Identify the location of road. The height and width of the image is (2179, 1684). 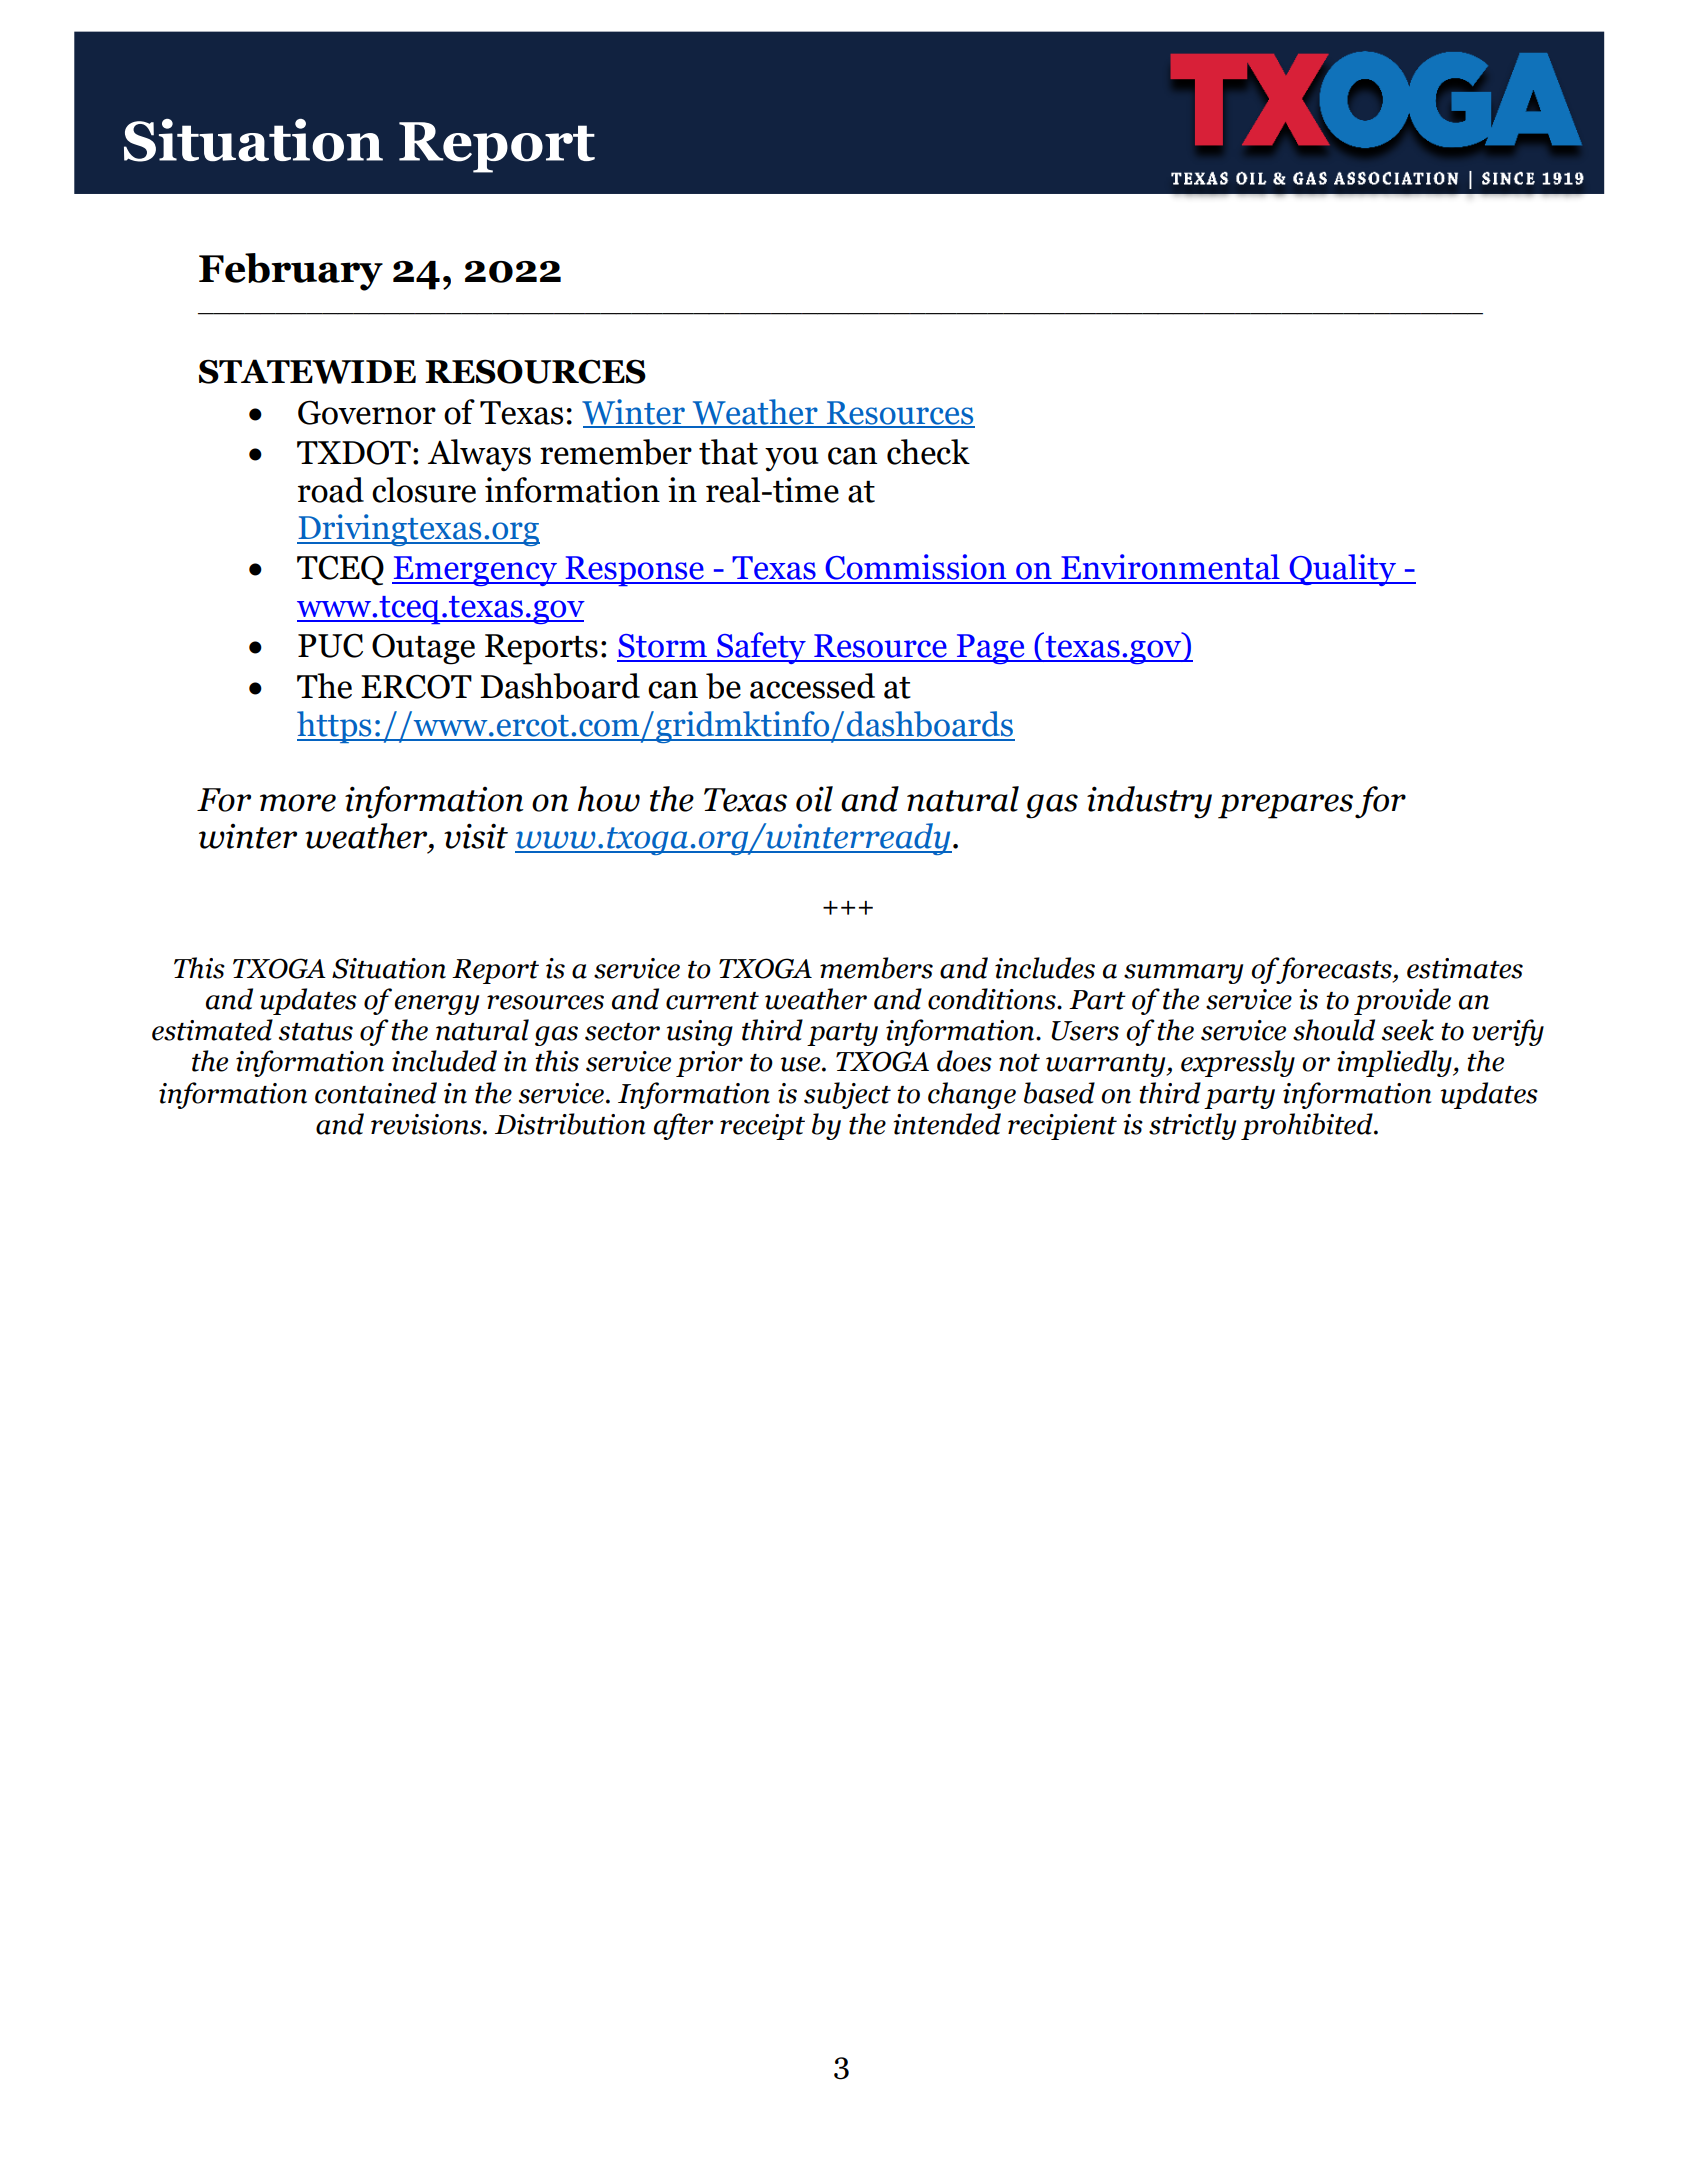
(331, 490).
